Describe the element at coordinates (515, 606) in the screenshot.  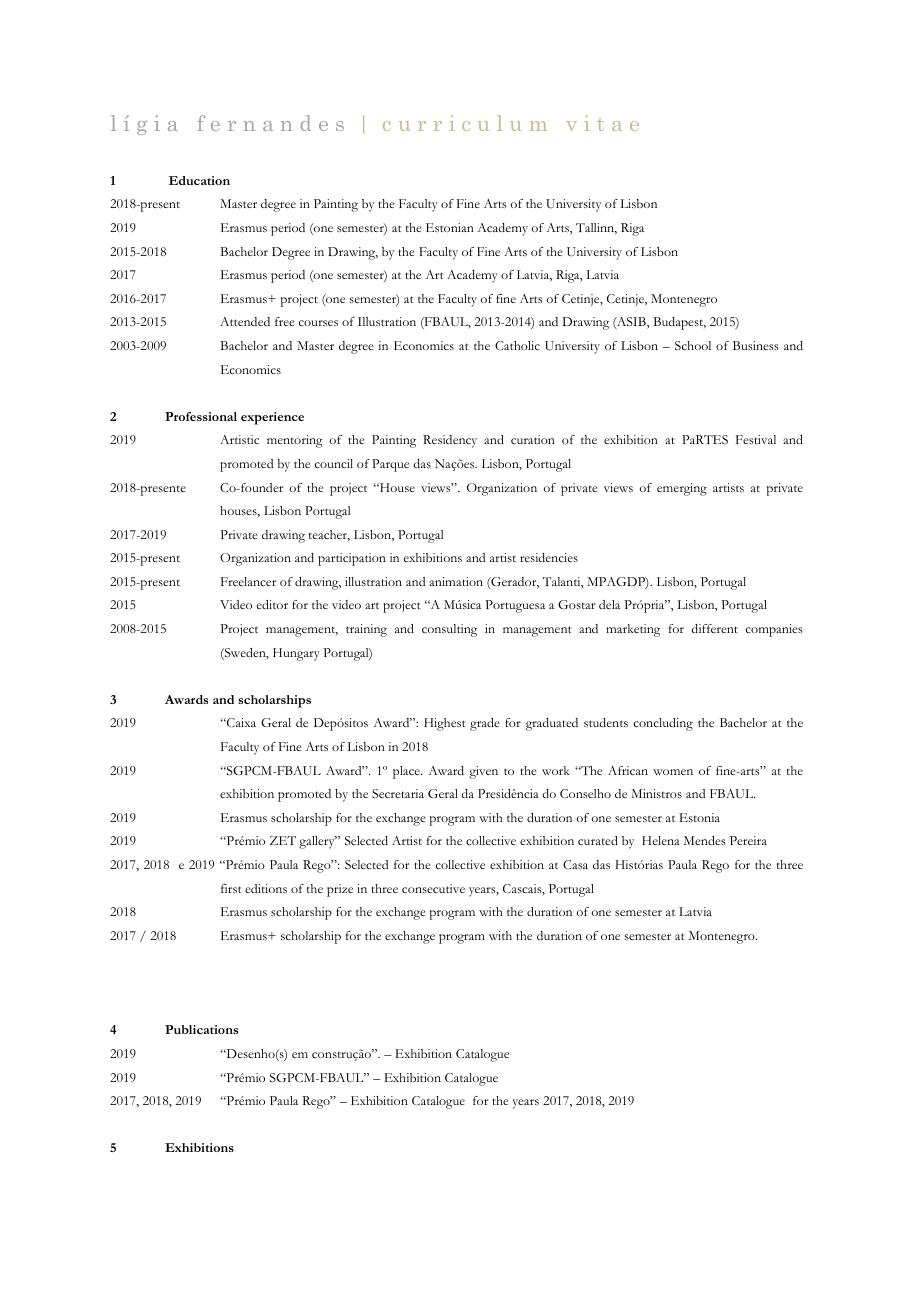
I see `Portuguesa` at that location.
